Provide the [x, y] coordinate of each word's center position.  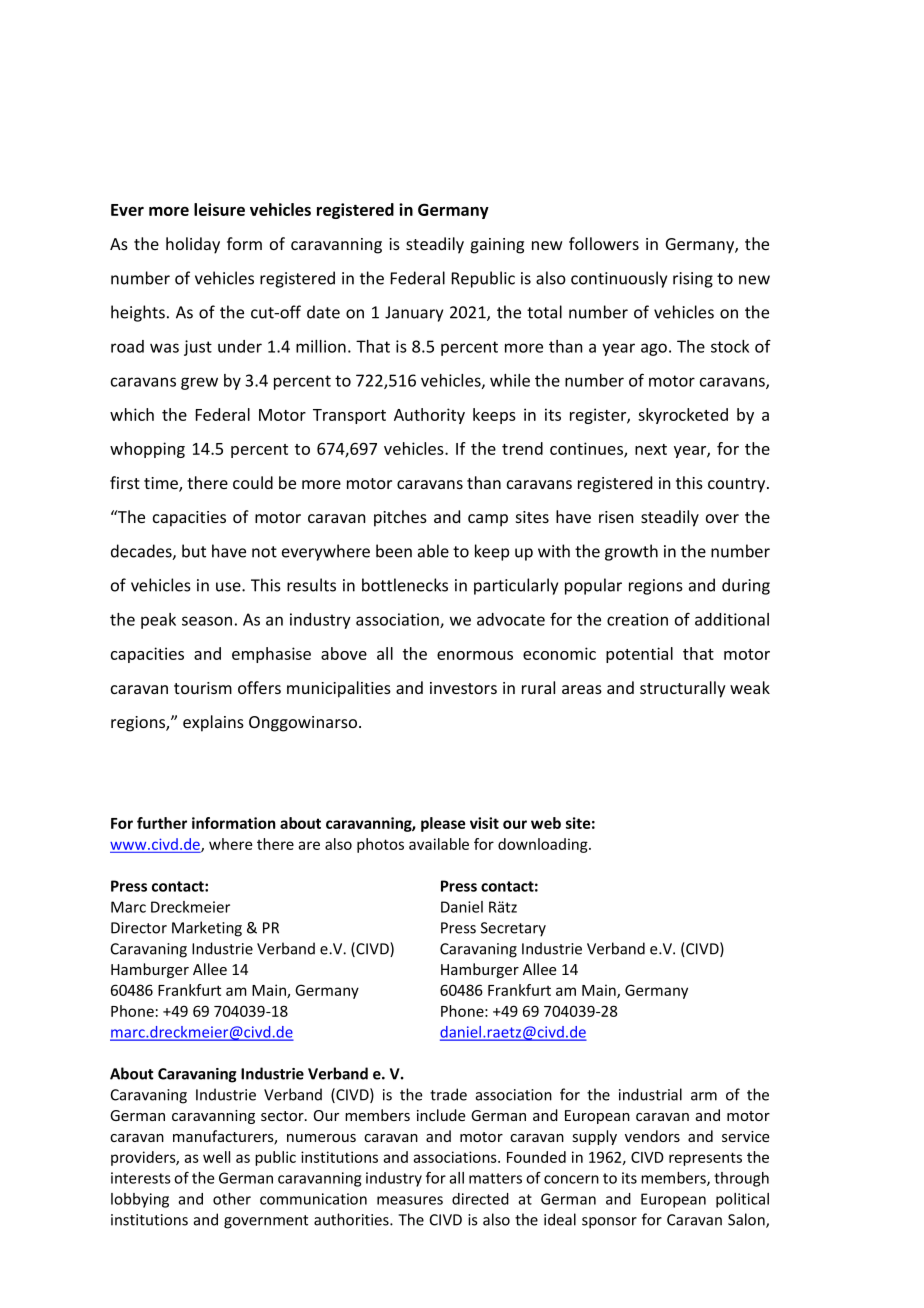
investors [463, 688]
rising [693, 280]
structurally [683, 689]
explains [213, 723]
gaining [497, 246]
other [232, 1199]
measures [410, 1200]
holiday [193, 245]
